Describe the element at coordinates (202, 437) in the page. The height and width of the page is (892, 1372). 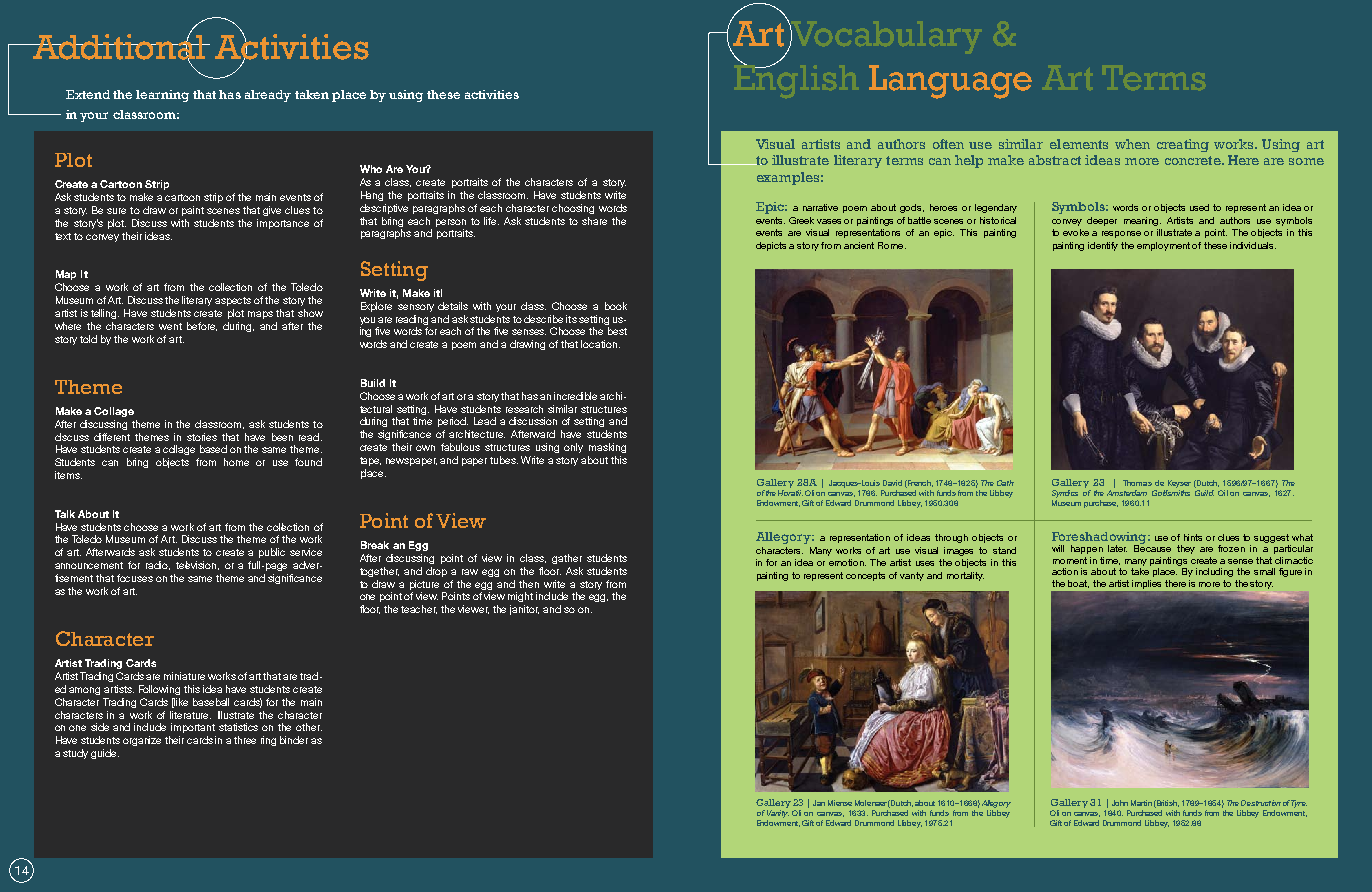
I see `stories` at that location.
